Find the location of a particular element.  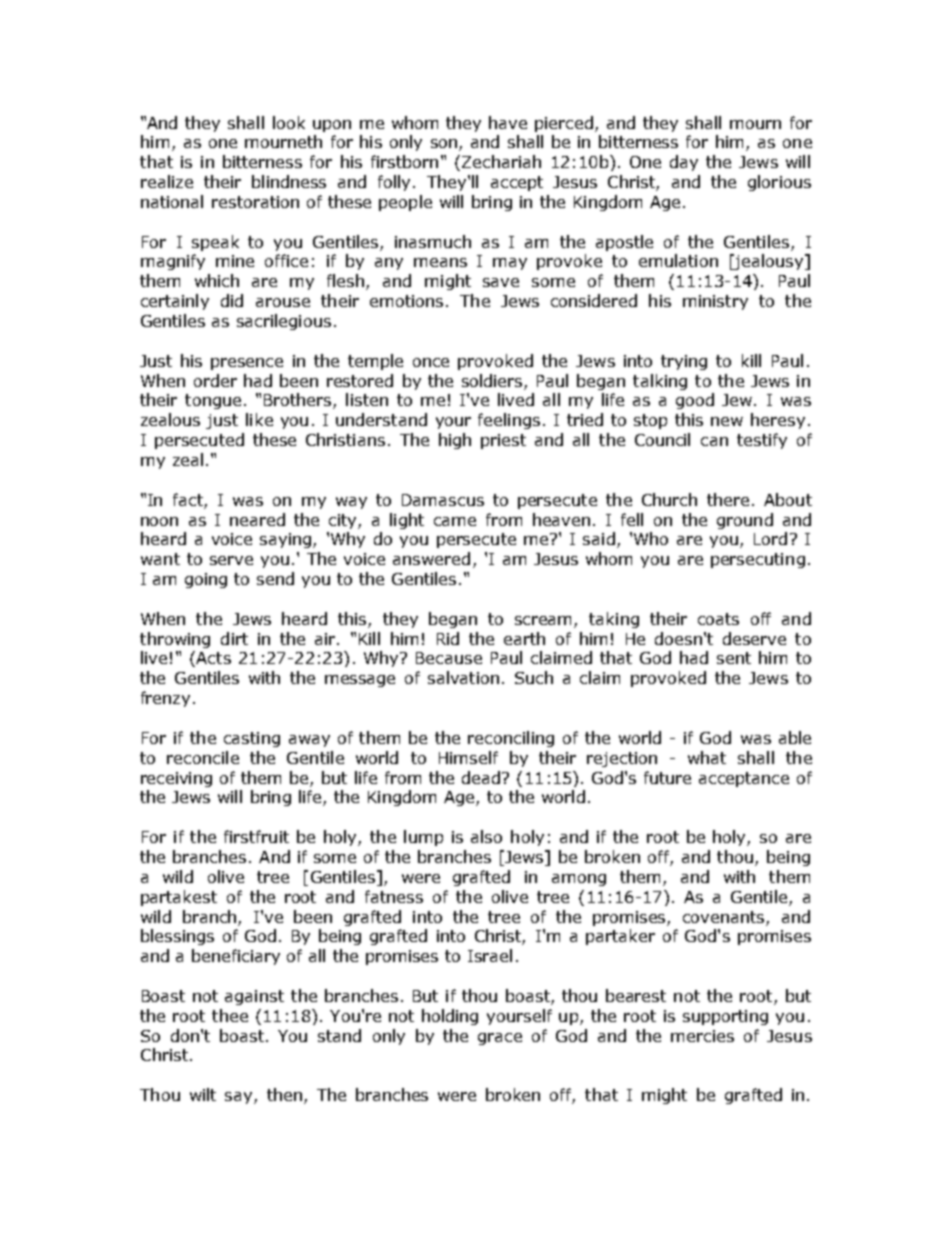

Zechariah is located at coordinates (501, 161).
